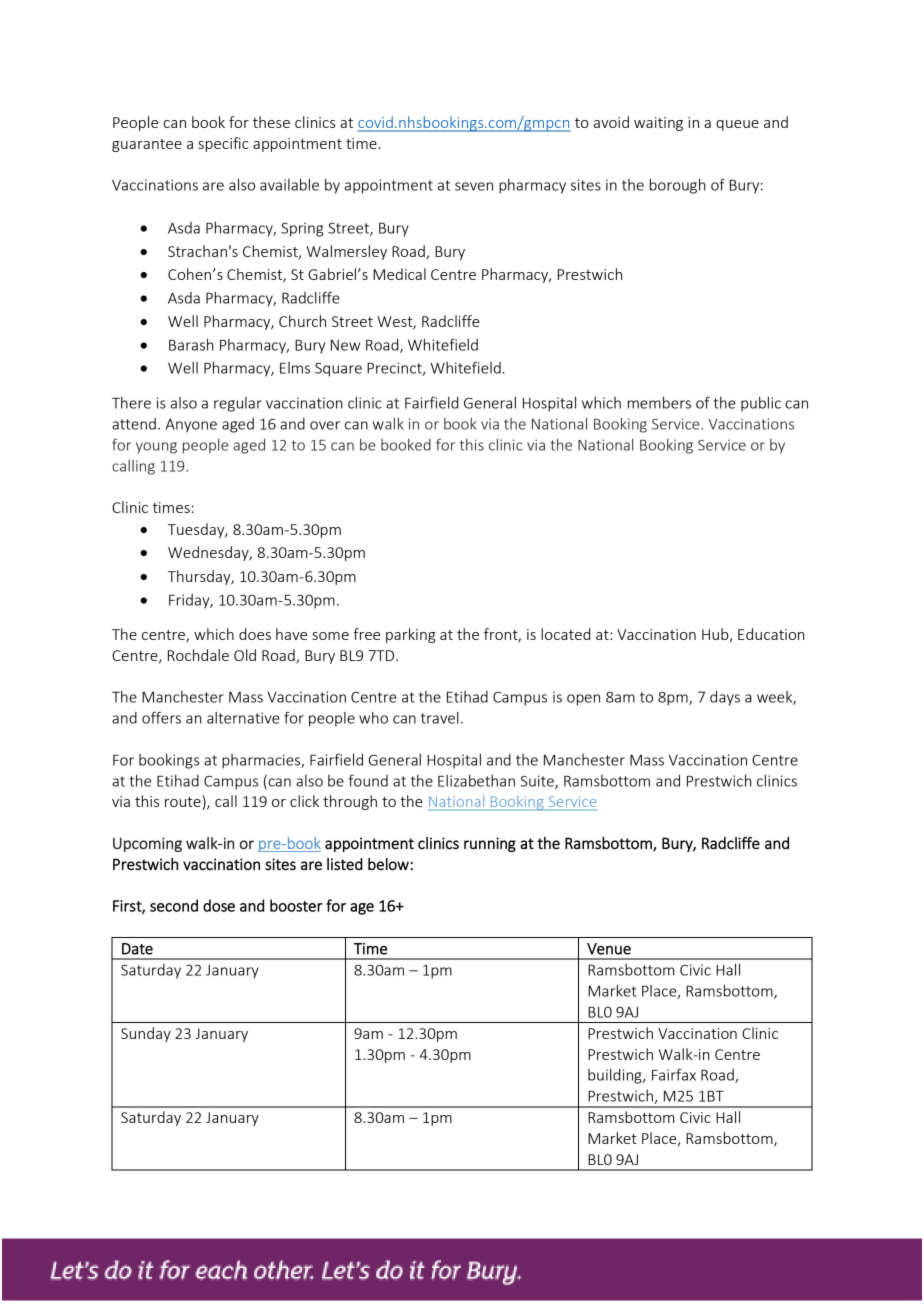  Describe the element at coordinates (538, 782) in the screenshot. I see `Suite` at that location.
